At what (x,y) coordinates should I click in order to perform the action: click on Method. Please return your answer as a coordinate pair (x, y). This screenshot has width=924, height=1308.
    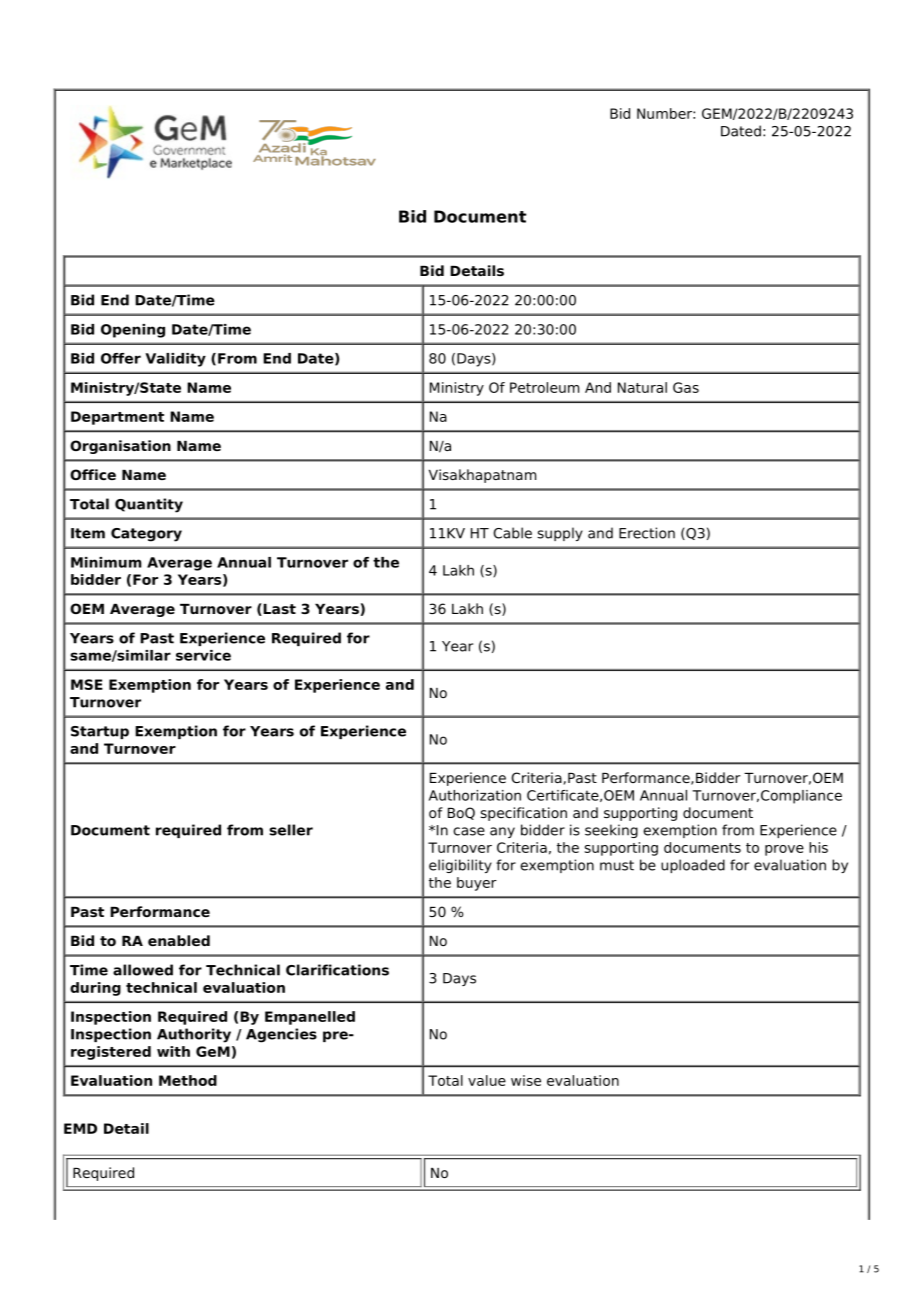
    Looking at the image, I should click on (188, 1080).
